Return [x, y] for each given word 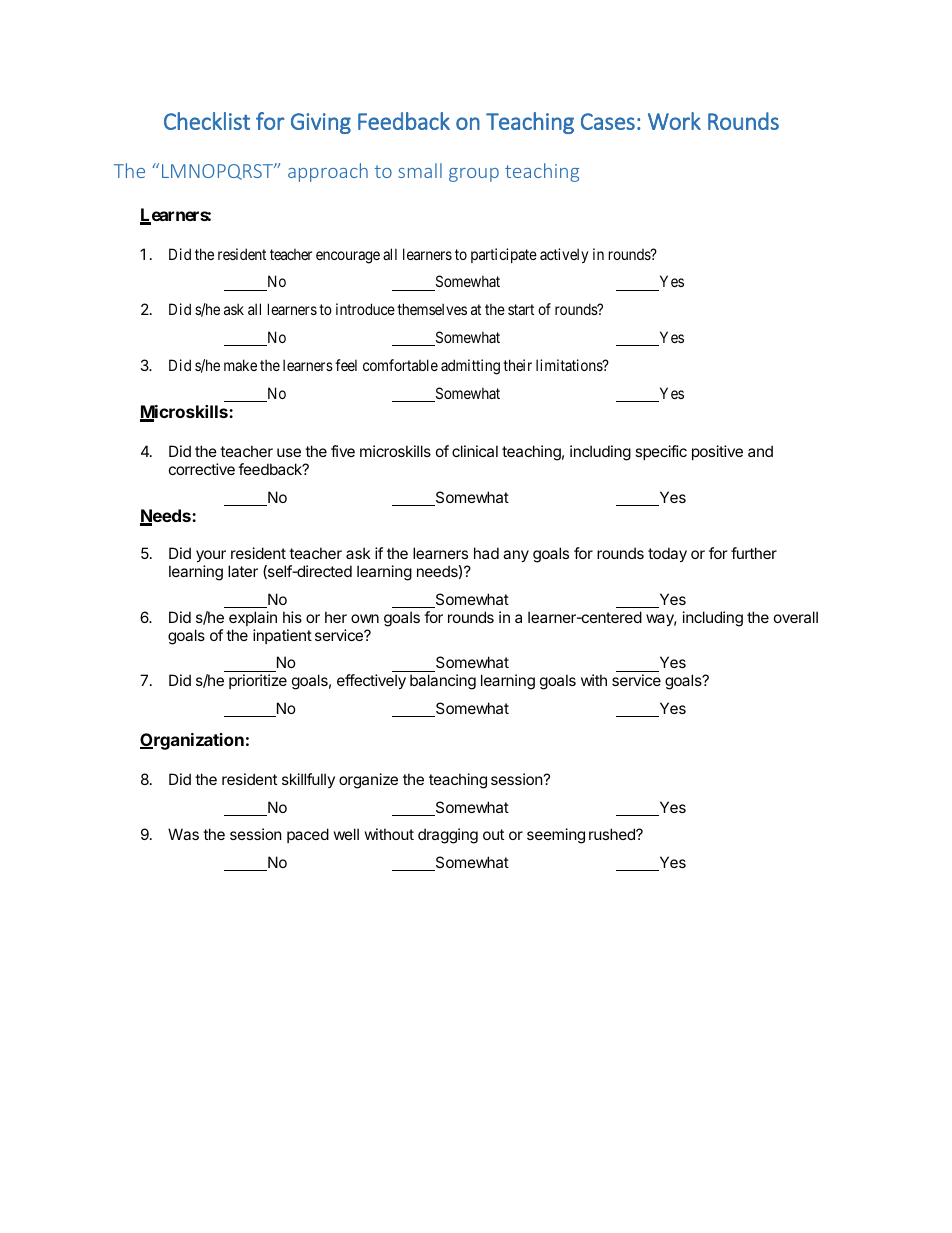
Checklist [207, 121]
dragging [448, 836]
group [474, 175]
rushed [613, 834]
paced [308, 835]
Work [674, 121]
